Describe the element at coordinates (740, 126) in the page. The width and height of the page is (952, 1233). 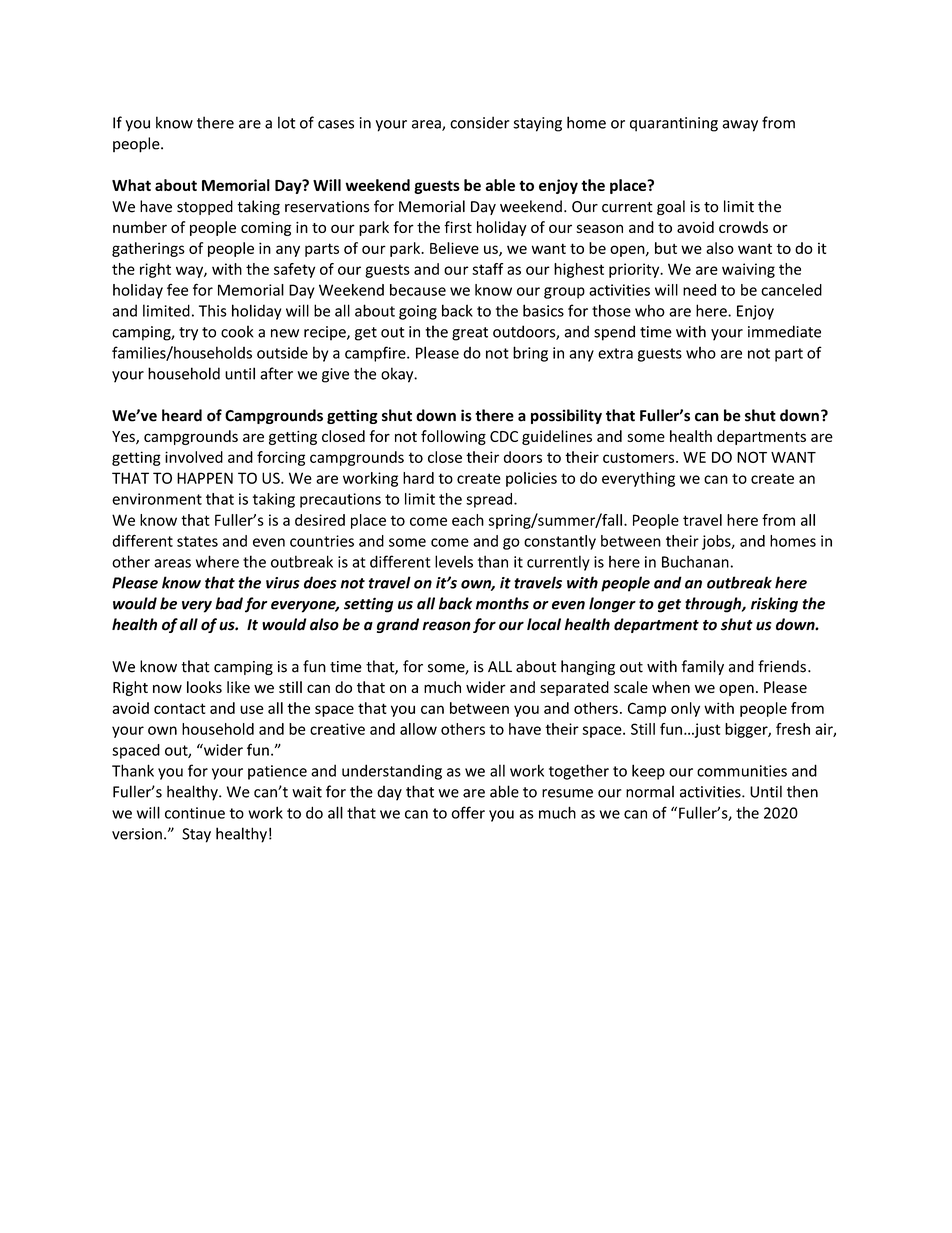
I see `away` at that location.
